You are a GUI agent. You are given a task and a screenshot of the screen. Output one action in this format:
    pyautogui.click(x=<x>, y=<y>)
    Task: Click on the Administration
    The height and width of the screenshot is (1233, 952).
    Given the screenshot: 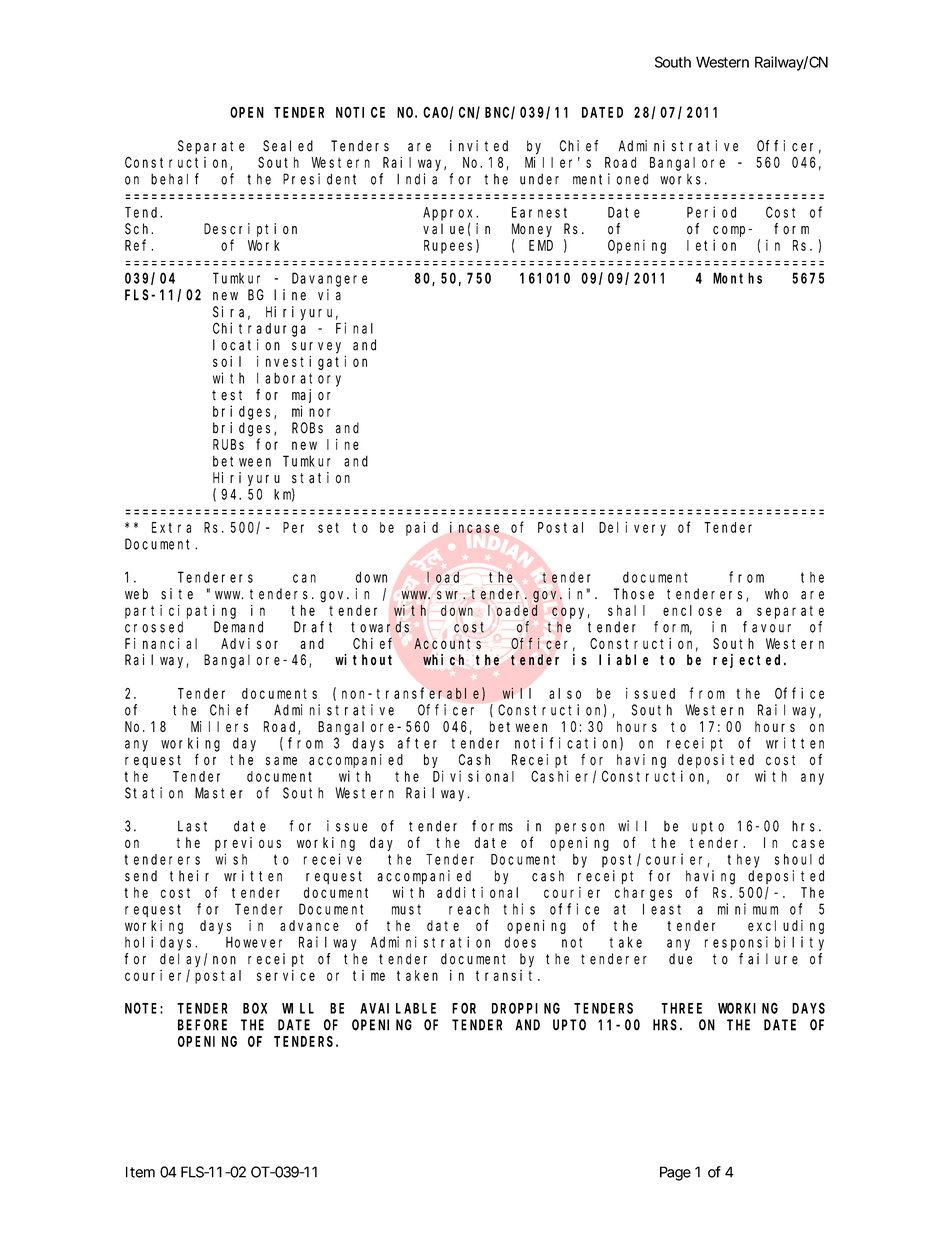 What is the action you would take?
    pyautogui.click(x=430, y=942)
